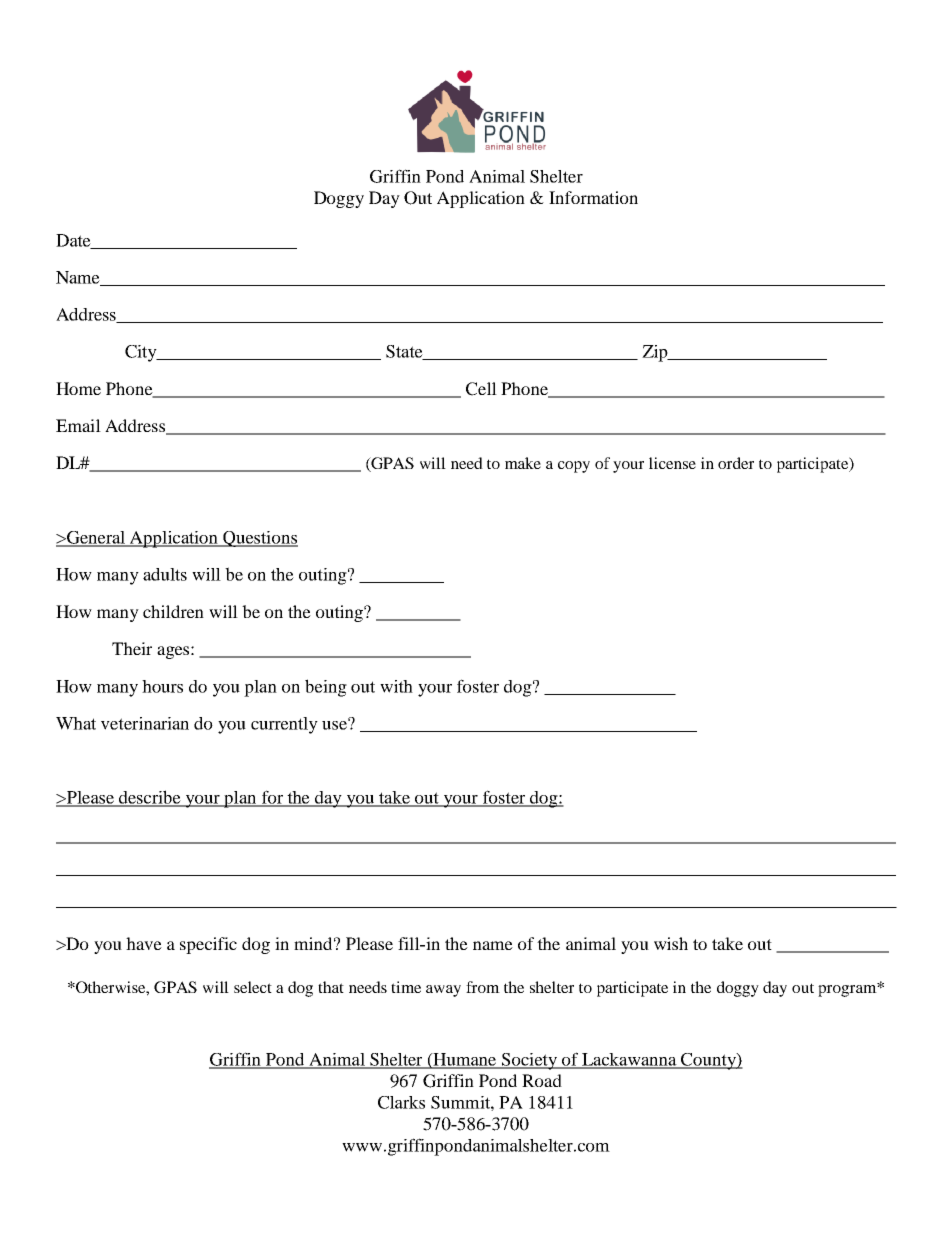  Describe the element at coordinates (253, 987) in the screenshot. I see `select` at that location.
